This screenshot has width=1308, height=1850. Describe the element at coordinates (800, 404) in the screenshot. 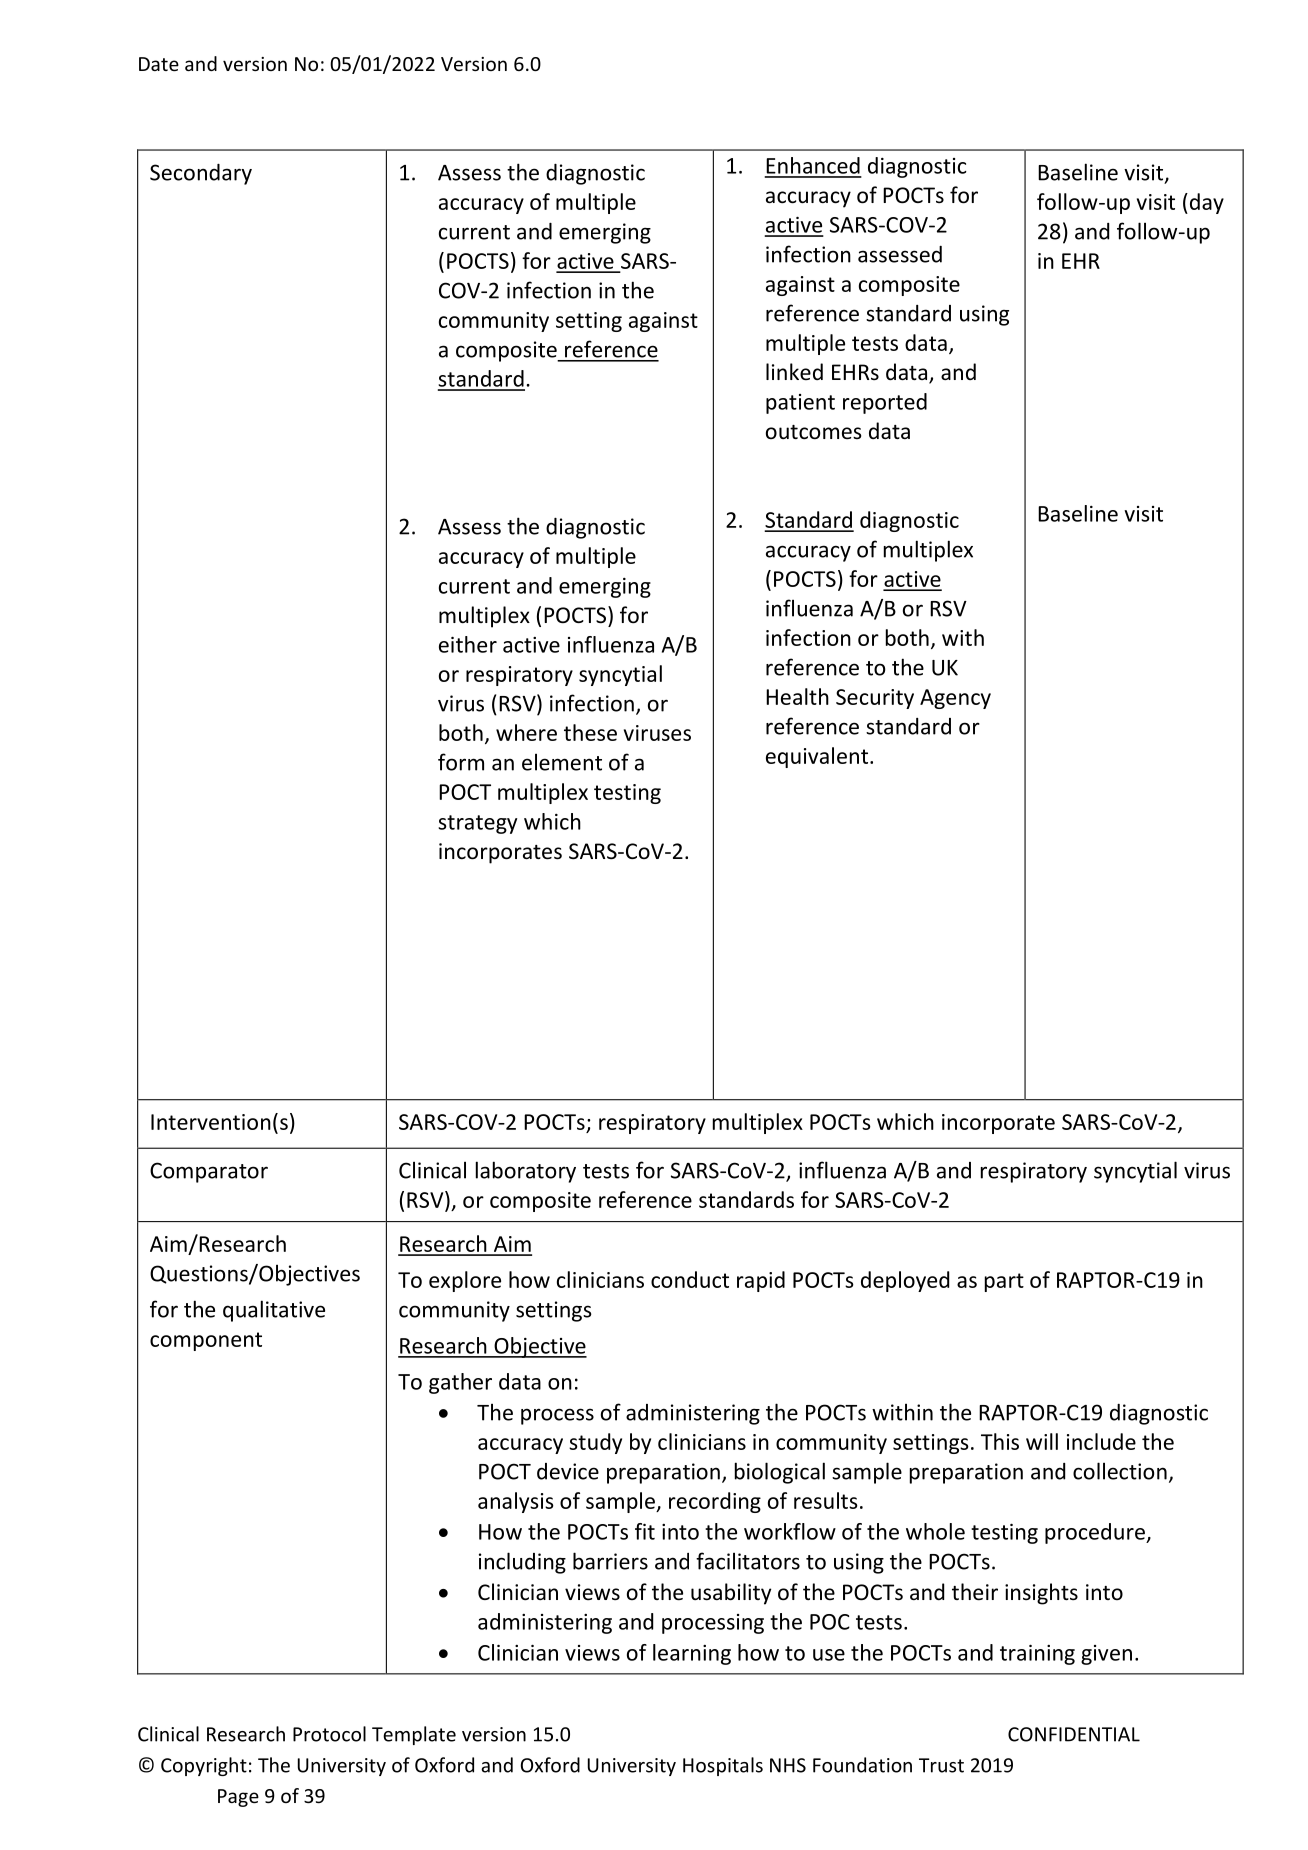

I see `patient` at that location.
